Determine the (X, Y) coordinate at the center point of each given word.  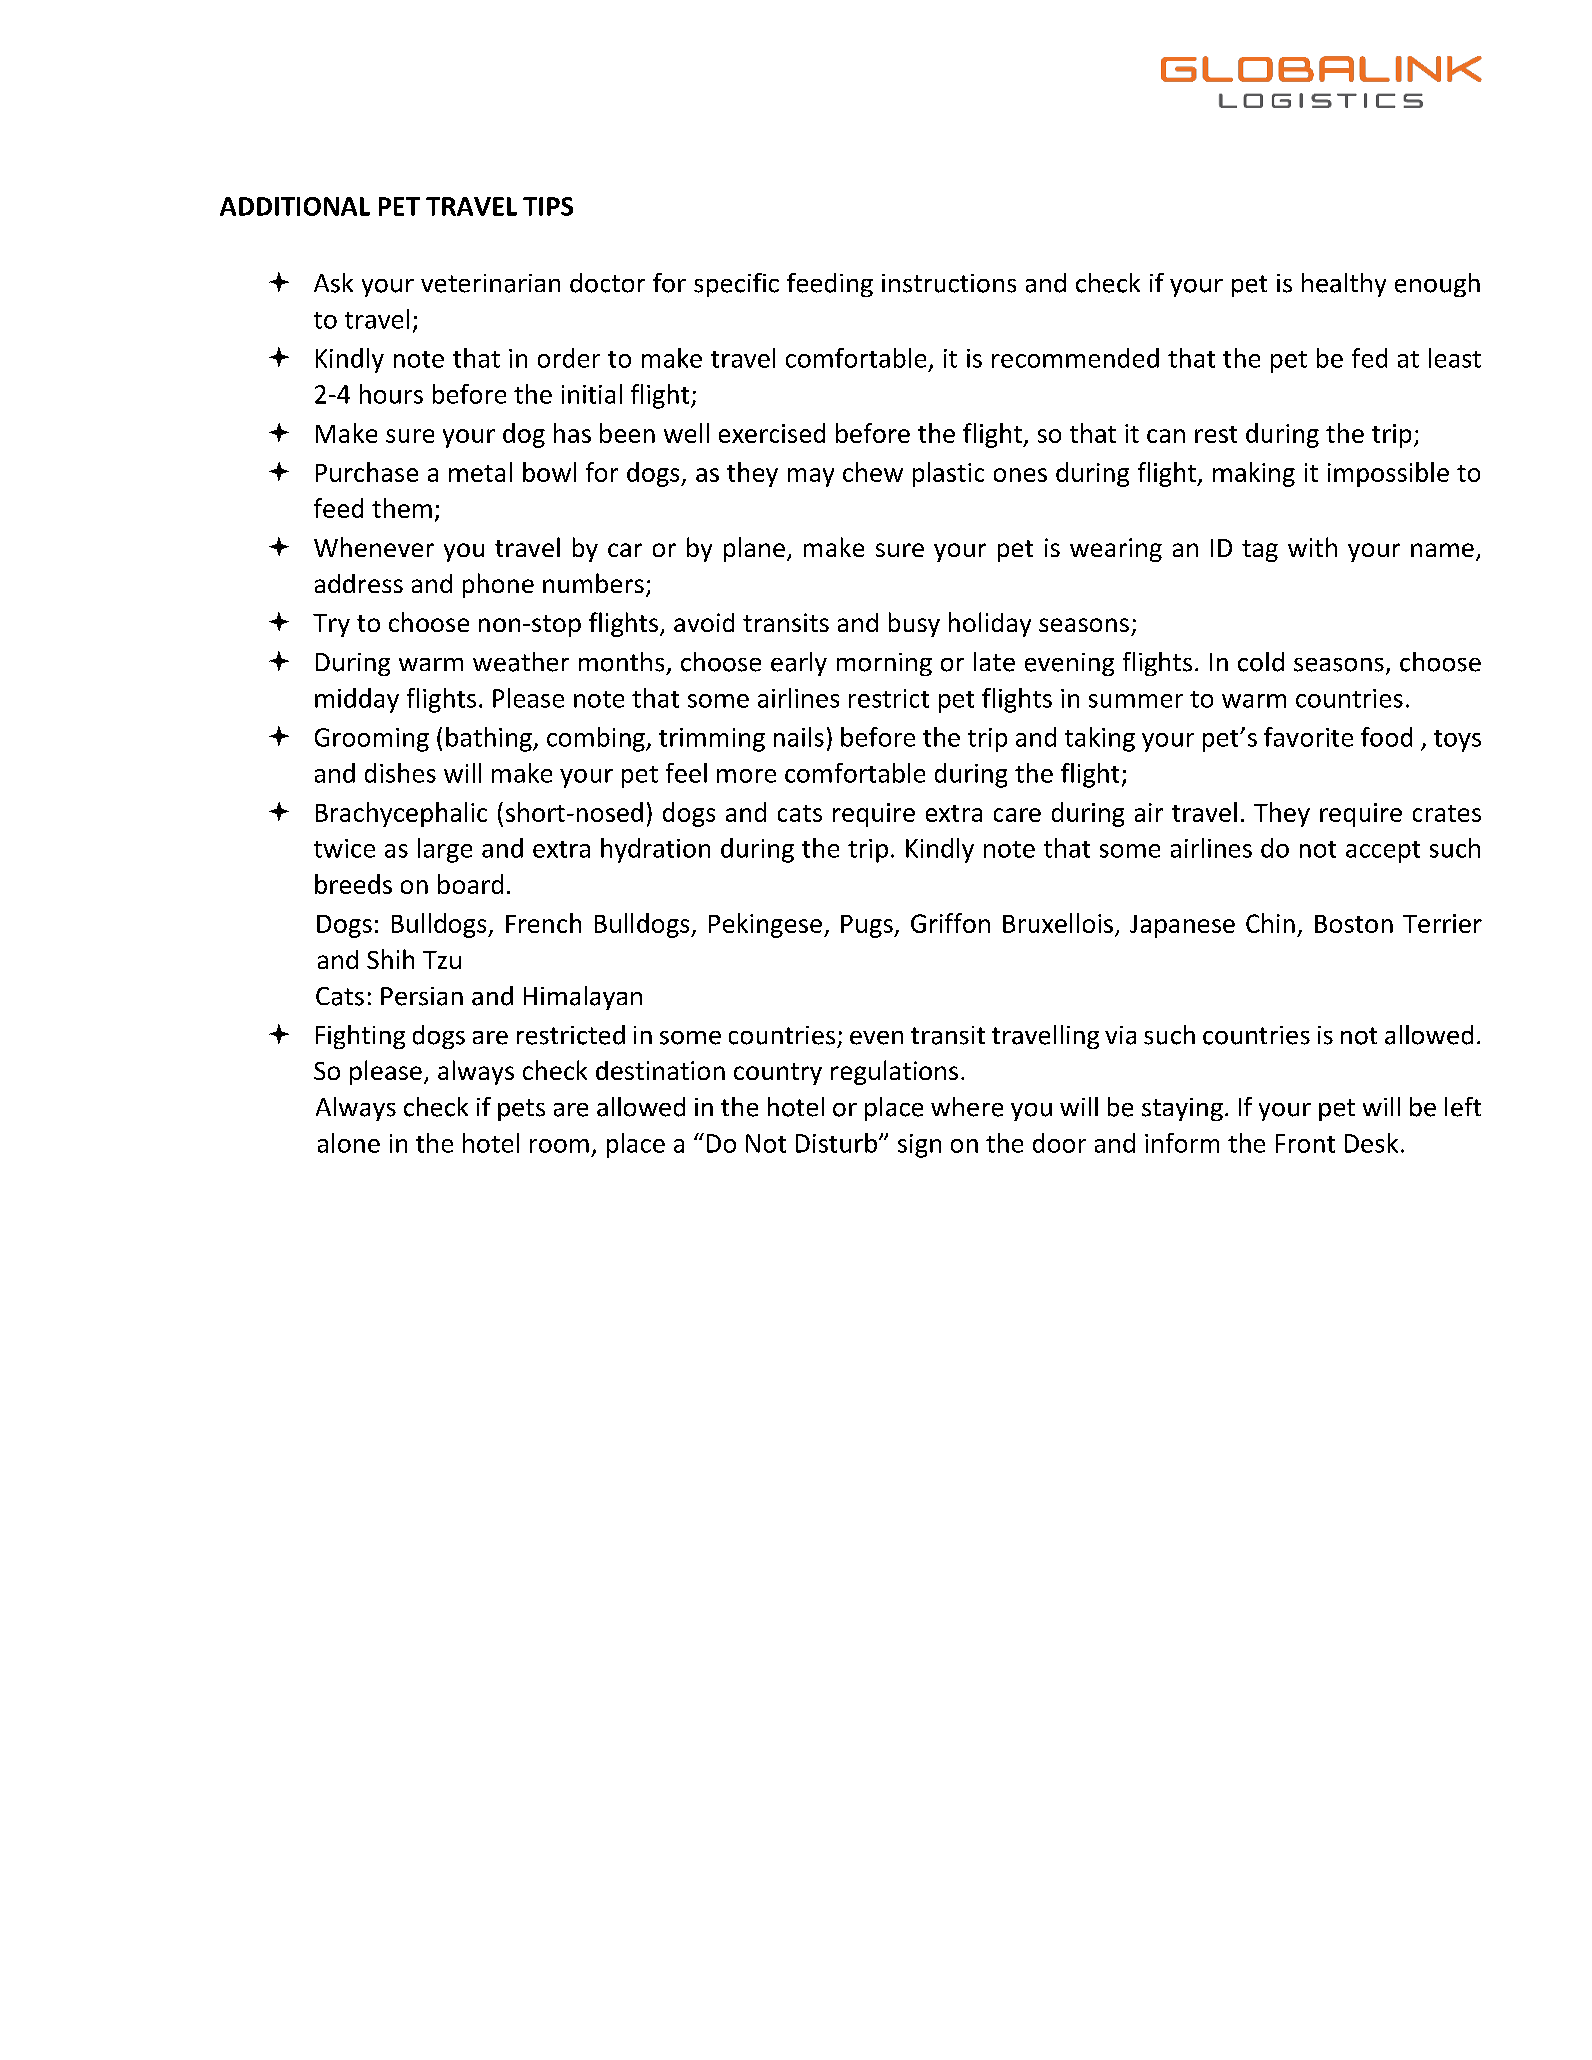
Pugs (868, 926)
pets (521, 1110)
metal (480, 472)
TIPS (548, 206)
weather (521, 662)
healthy (1344, 285)
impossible (1388, 474)
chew (873, 472)
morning (884, 664)
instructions (949, 283)
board (470, 884)
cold (1261, 662)
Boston (1354, 924)
